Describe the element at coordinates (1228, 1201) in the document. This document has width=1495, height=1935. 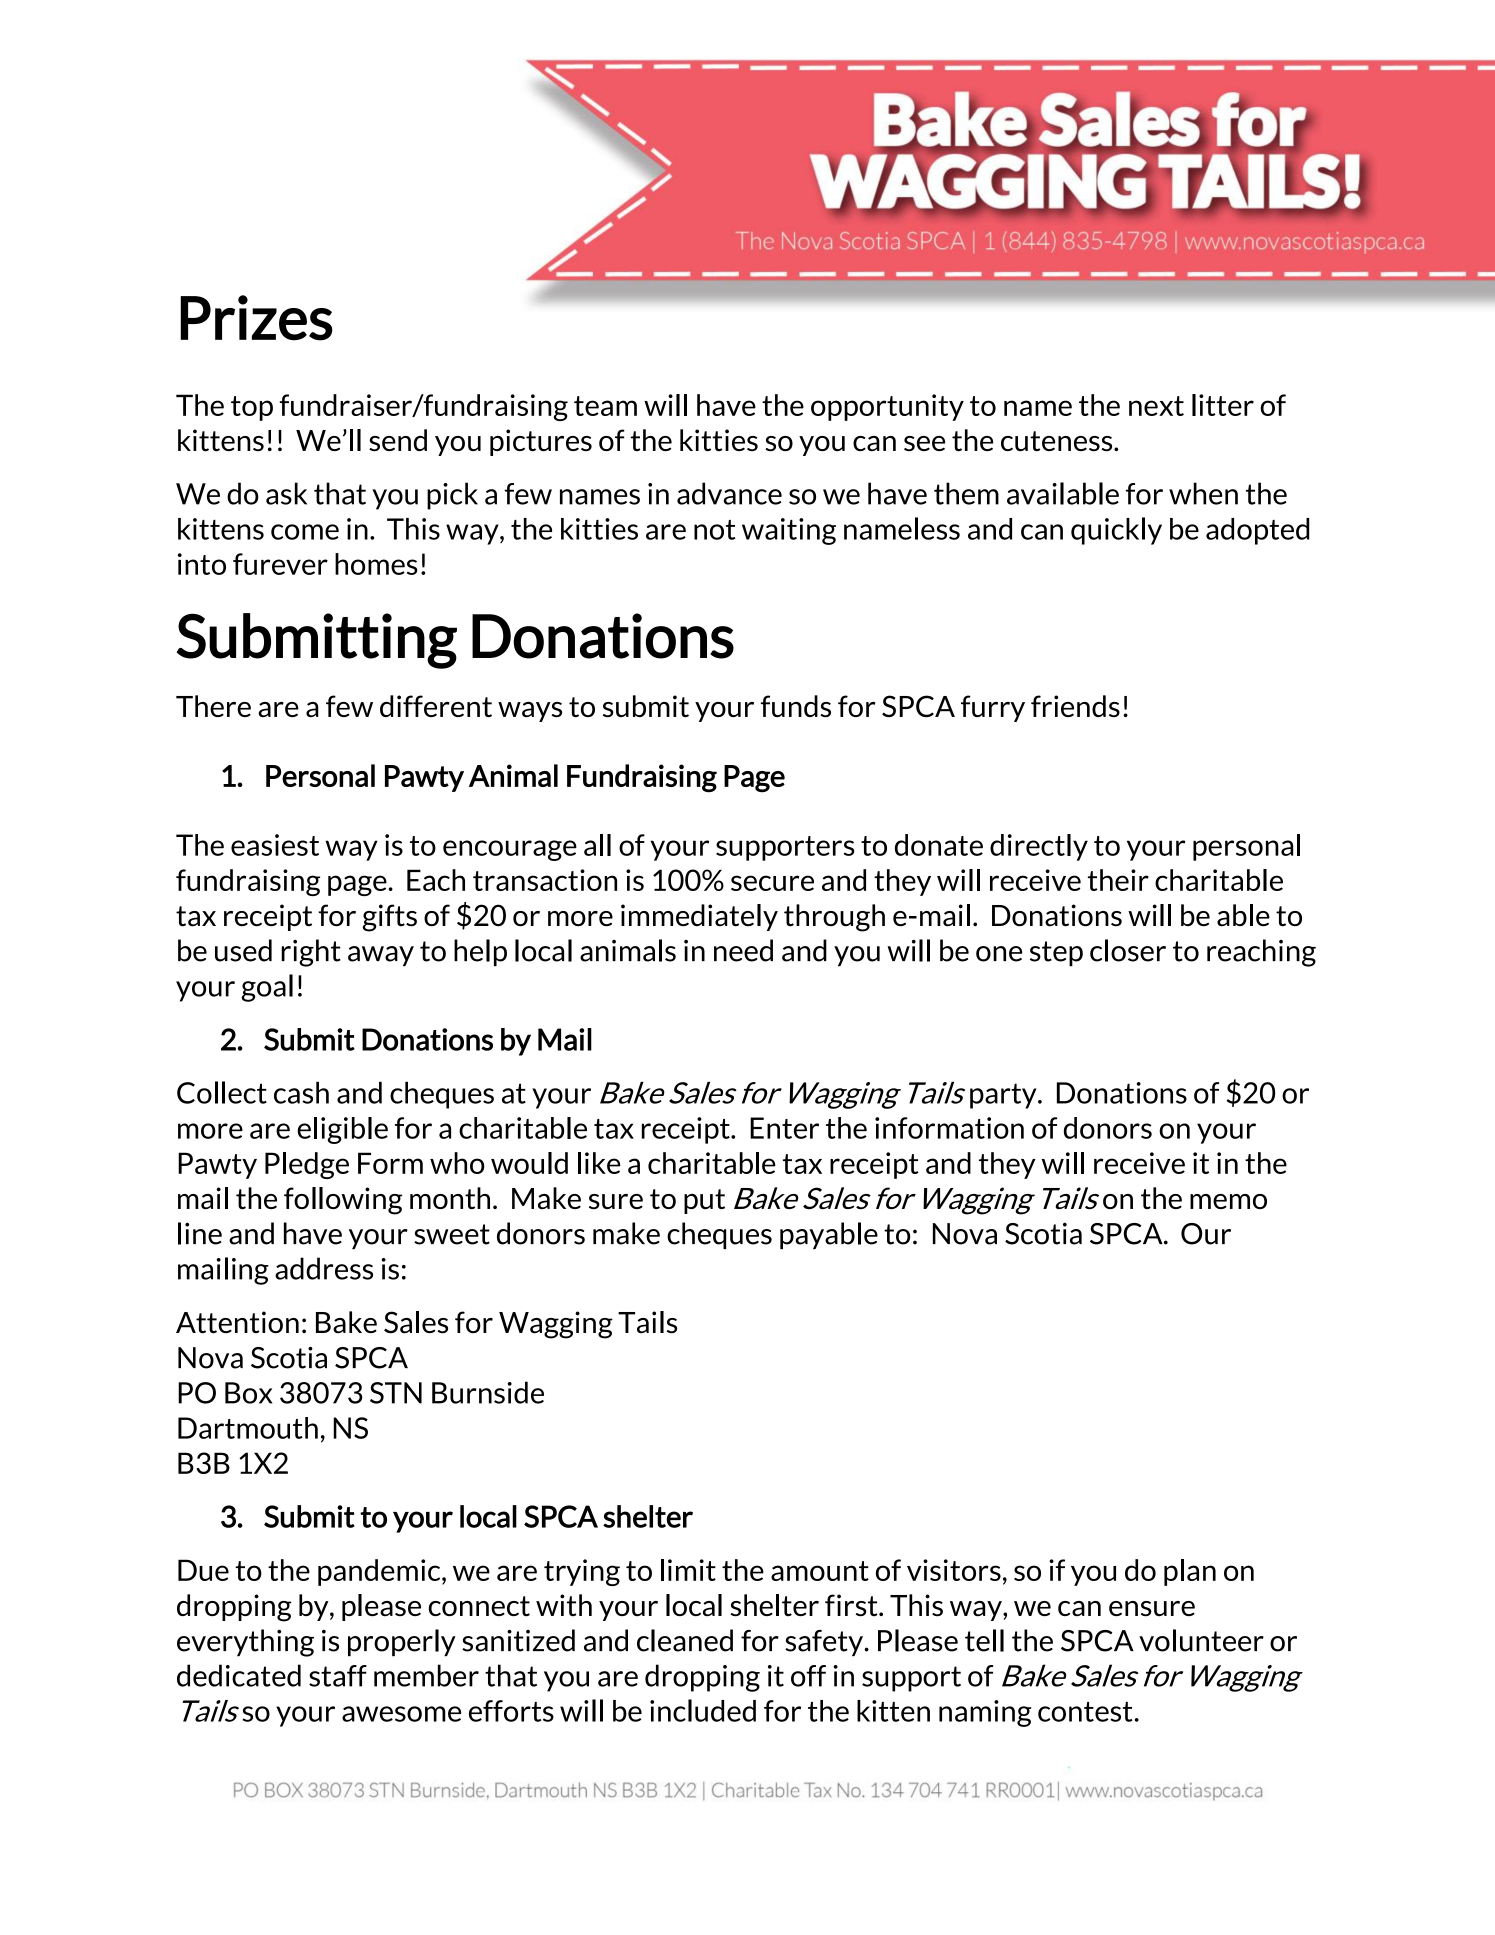
I see `memo` at that location.
